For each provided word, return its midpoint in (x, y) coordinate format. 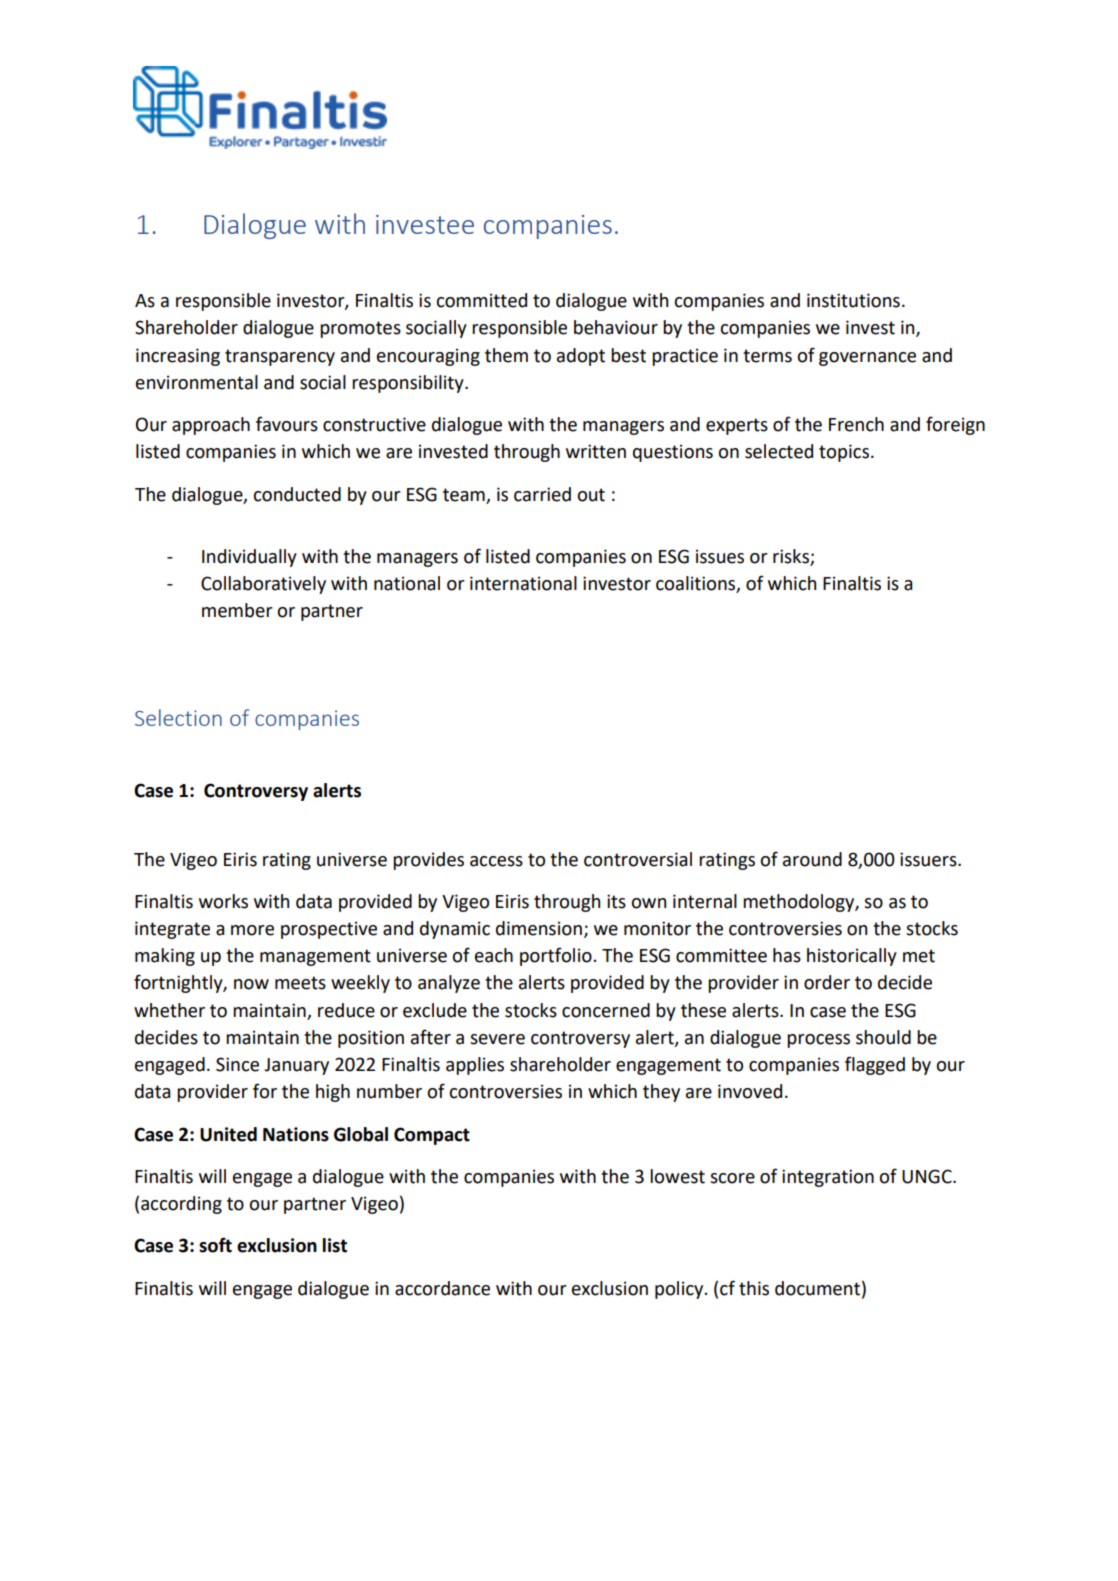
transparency (280, 357)
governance (867, 359)
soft (215, 1245)
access (496, 861)
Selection (178, 717)
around (812, 859)
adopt (581, 357)
